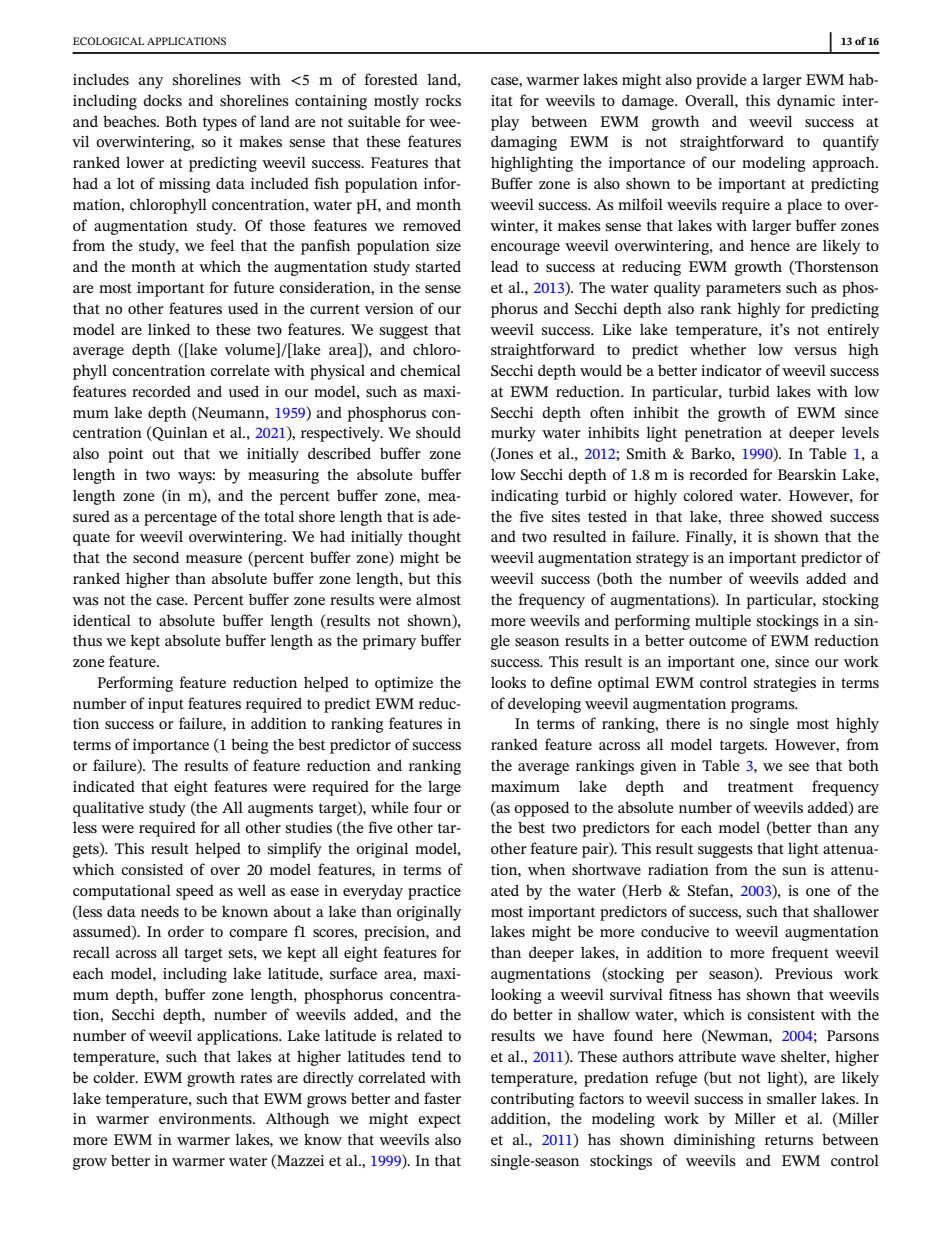  I want to click on docks, so click(162, 100).
